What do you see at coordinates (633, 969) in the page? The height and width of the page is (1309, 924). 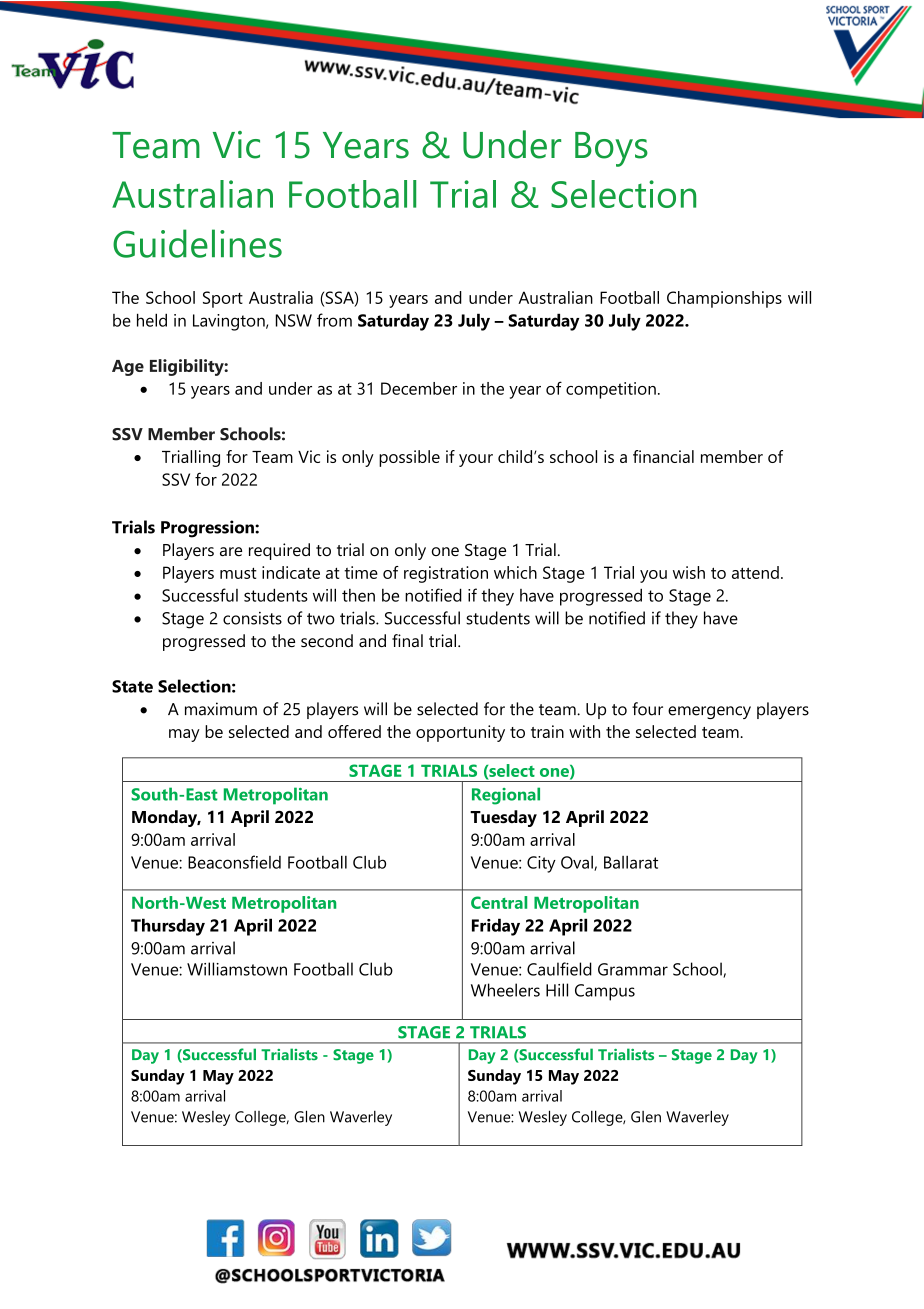 I see `Grammar` at bounding box center [633, 969].
